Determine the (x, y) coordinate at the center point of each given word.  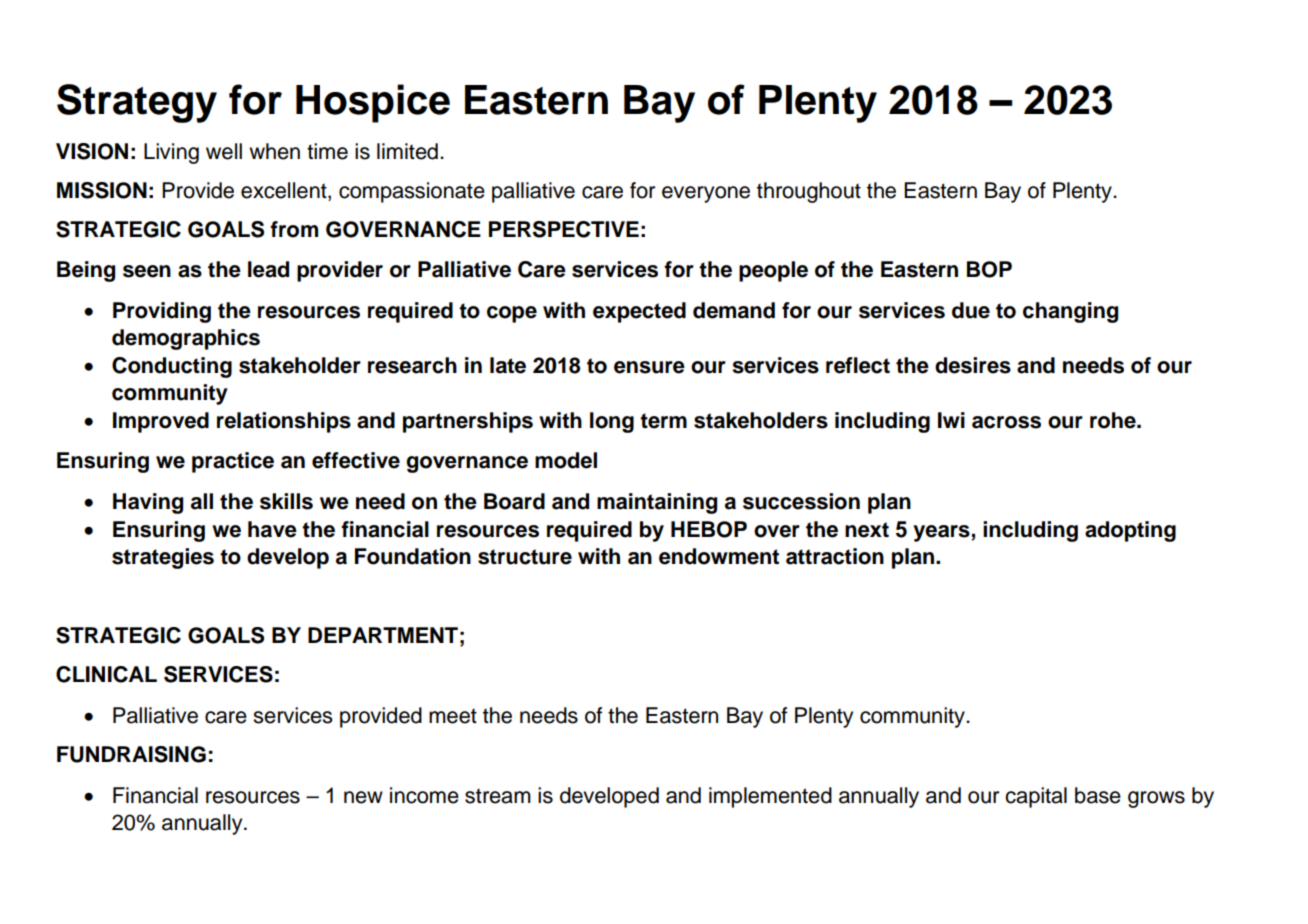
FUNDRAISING (131, 754)
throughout (809, 192)
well (224, 151)
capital (1036, 797)
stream (498, 796)
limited (407, 151)
